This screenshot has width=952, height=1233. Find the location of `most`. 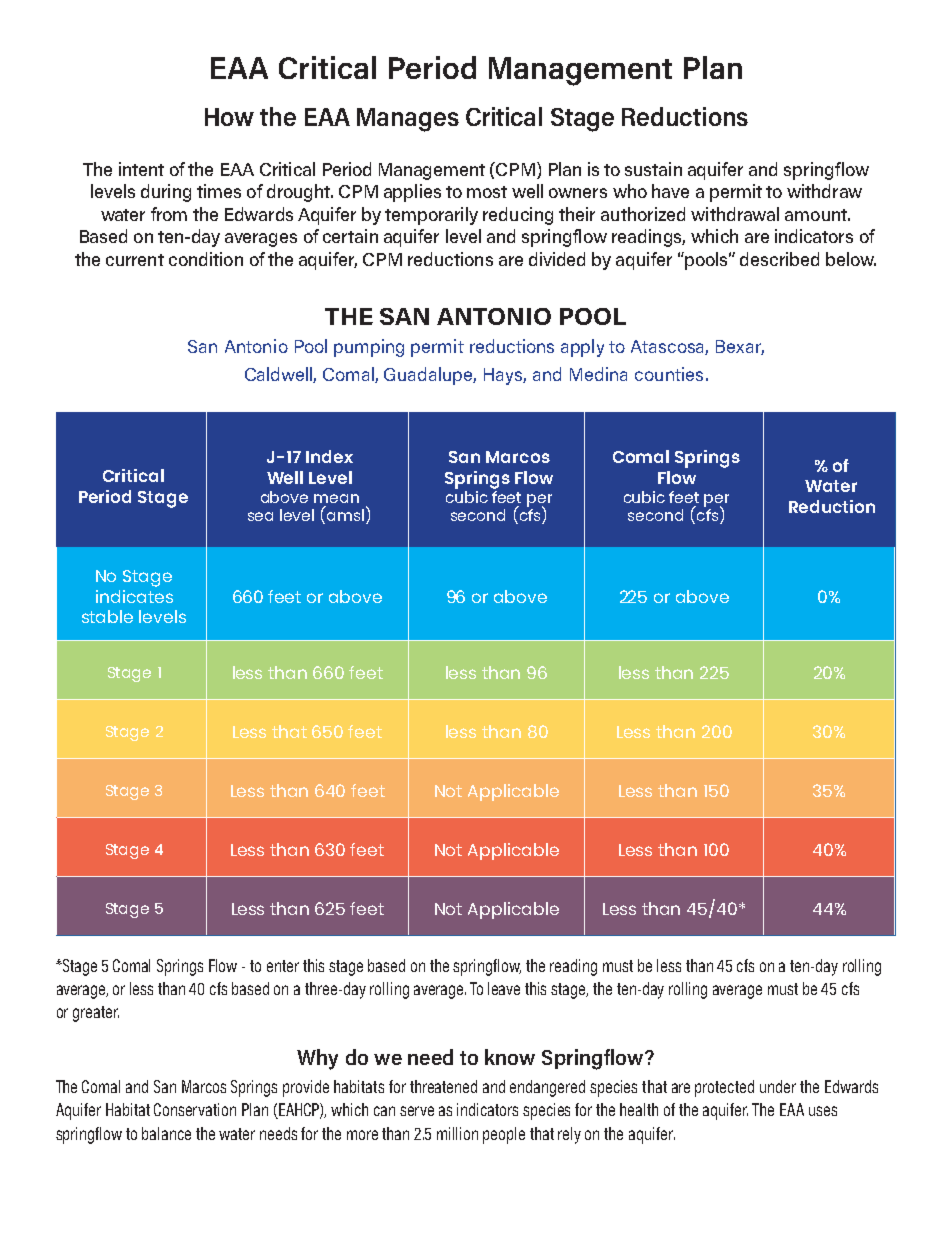

most is located at coordinates (487, 192).
